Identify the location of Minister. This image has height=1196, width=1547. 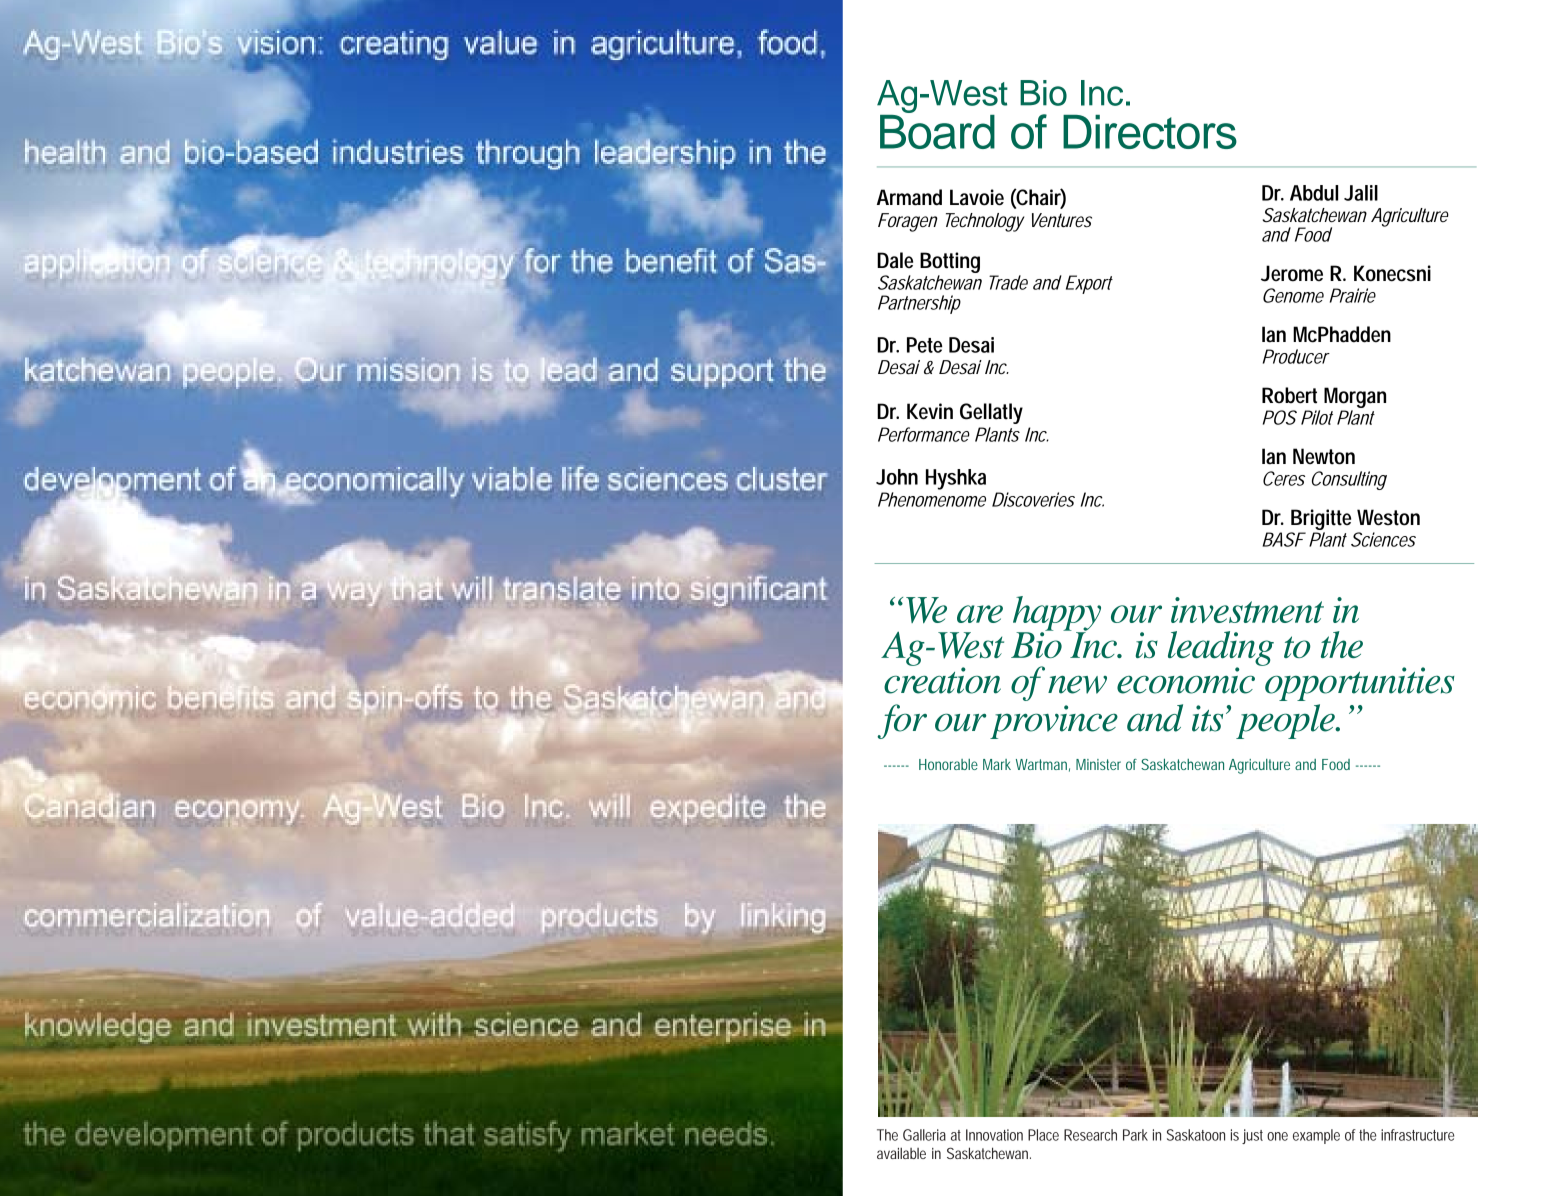
(1098, 764).
